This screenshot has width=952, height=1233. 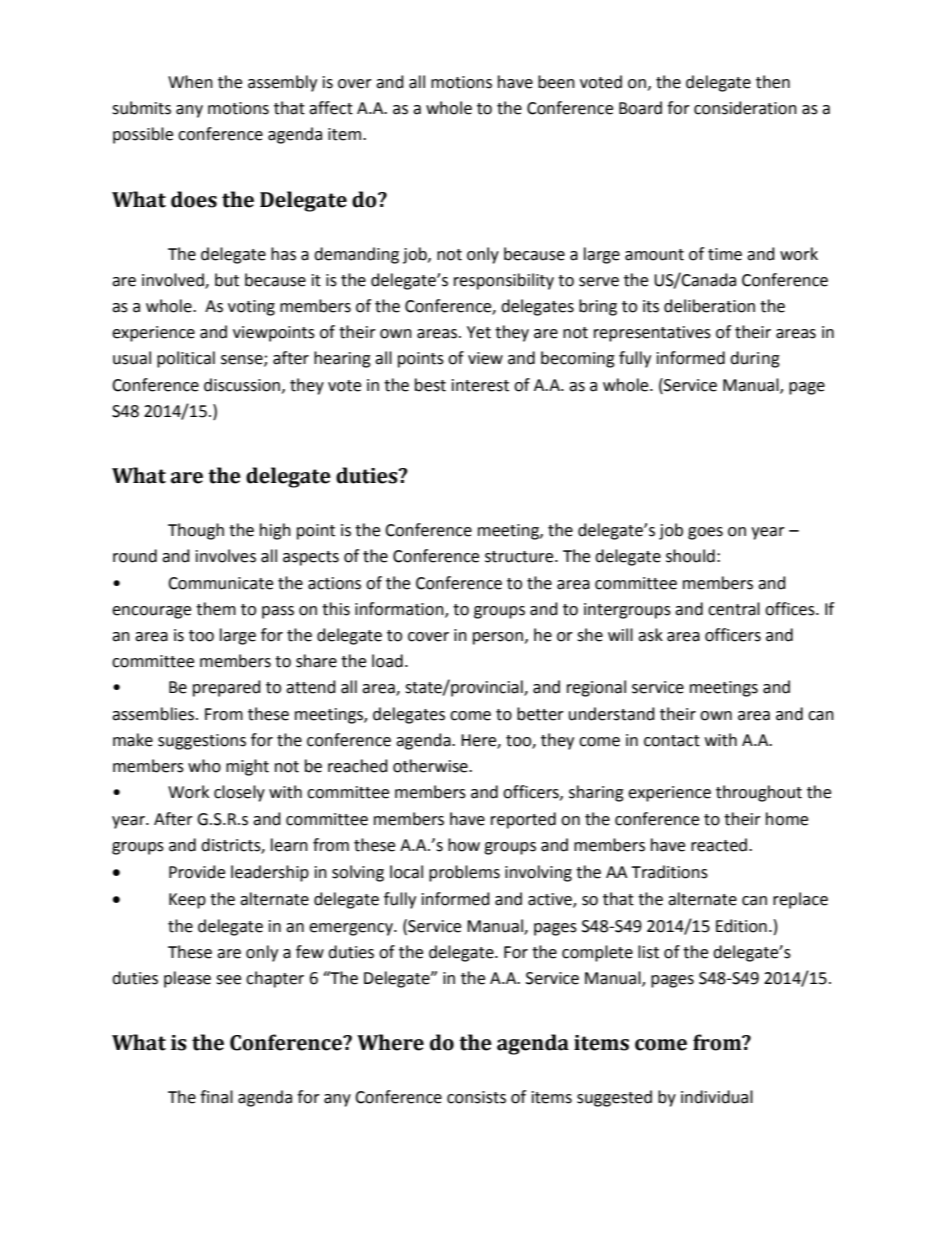 I want to click on consideration, so click(x=745, y=108).
